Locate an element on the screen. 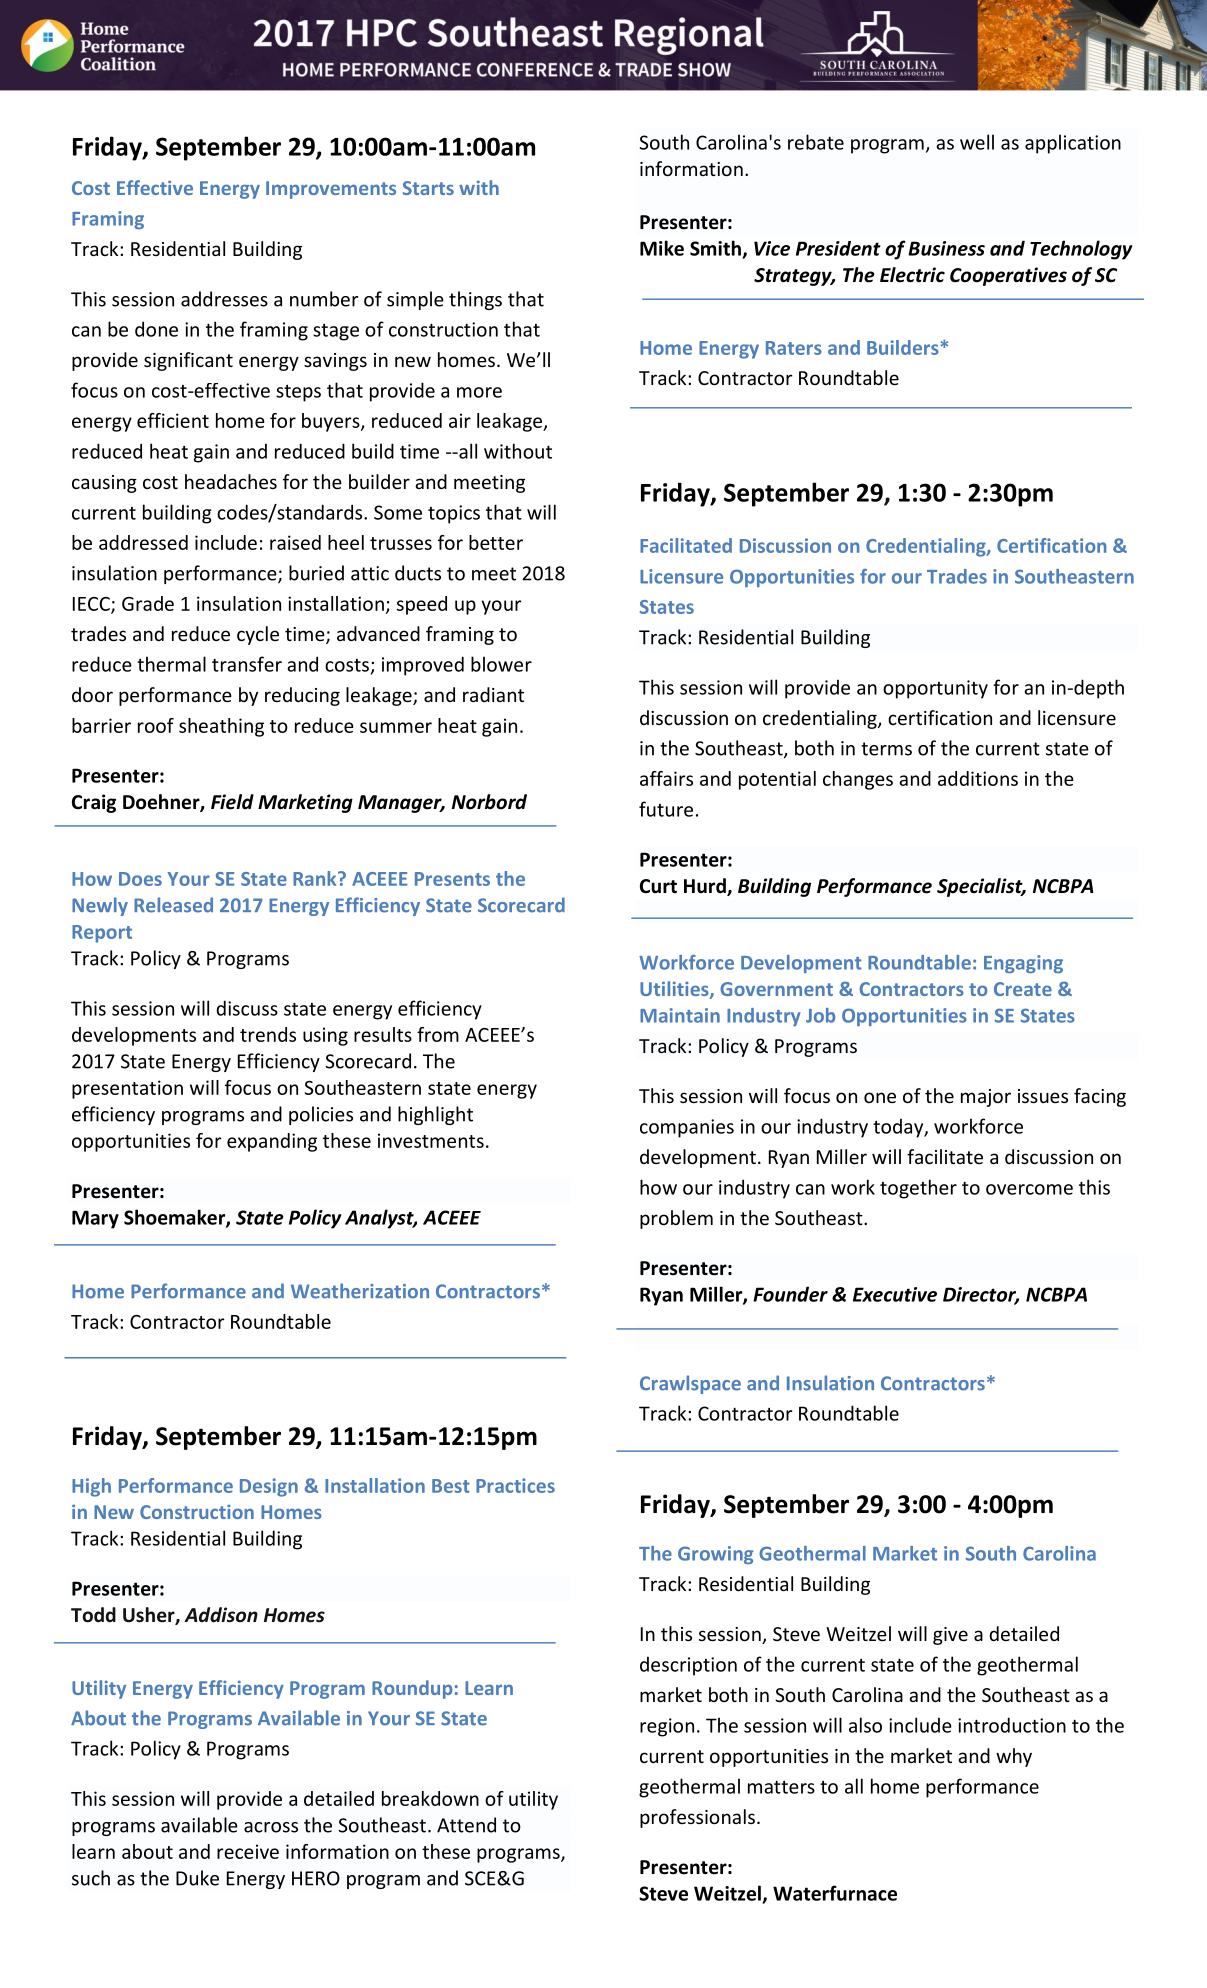  Improvements is located at coordinates (331, 190).
